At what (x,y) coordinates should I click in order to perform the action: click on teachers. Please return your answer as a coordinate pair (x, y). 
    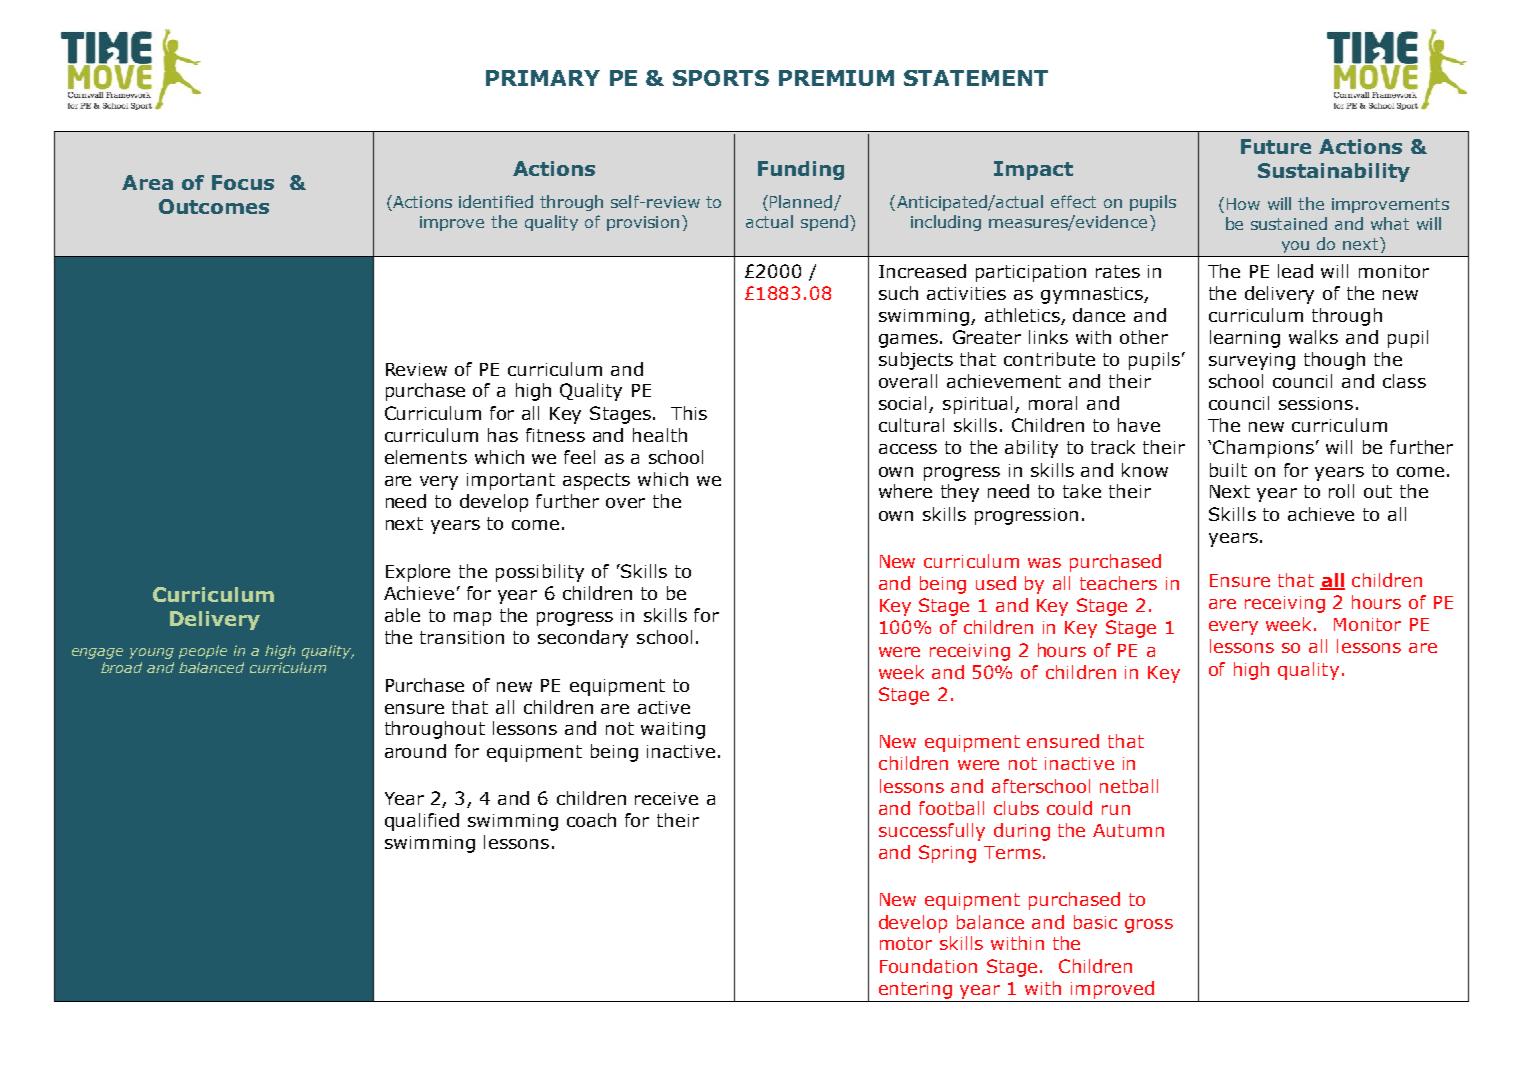
    Looking at the image, I should click on (1118, 583).
